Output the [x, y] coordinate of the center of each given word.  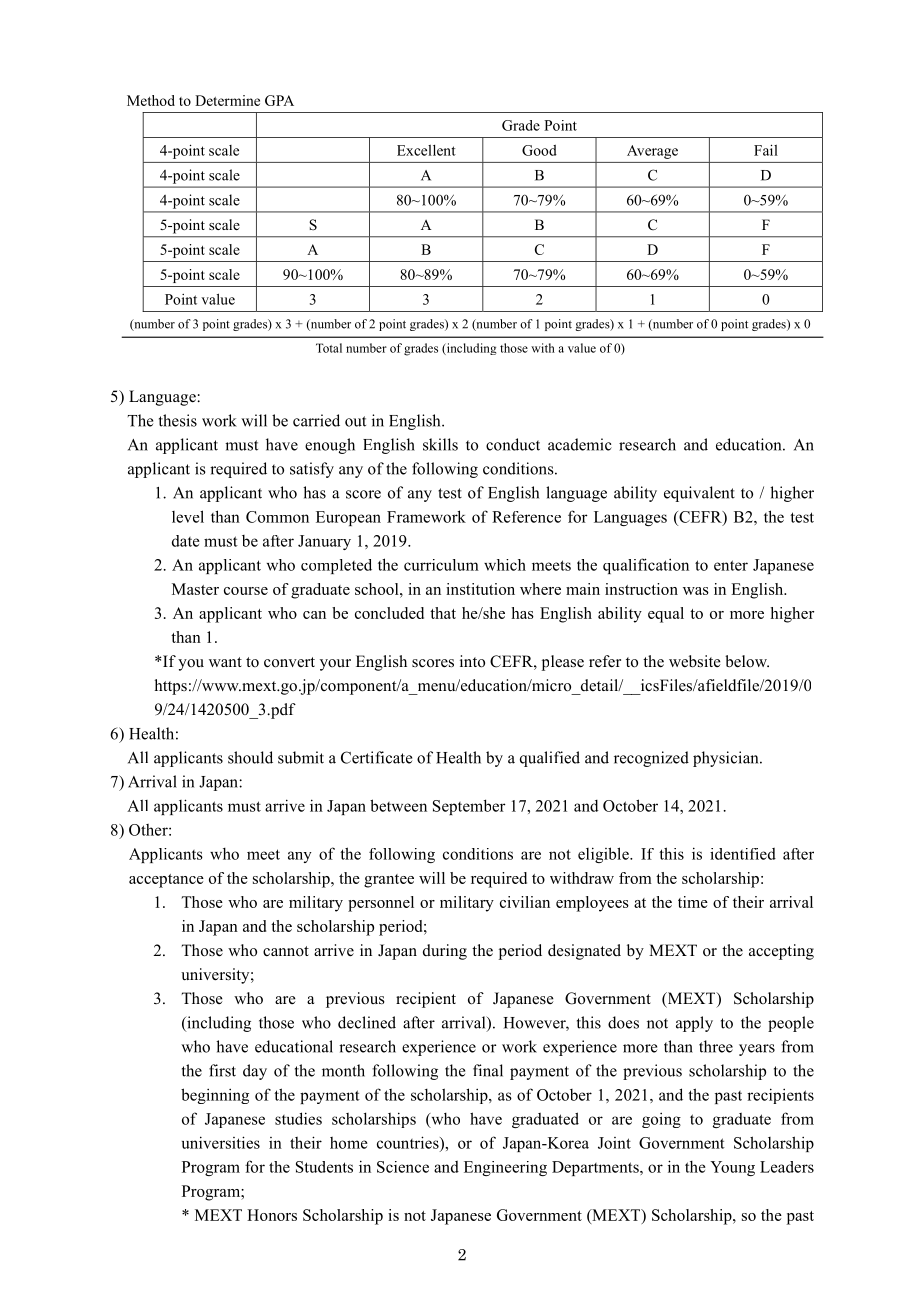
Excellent [426, 150]
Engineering [505, 1168]
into [472, 661]
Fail [766, 150]
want [225, 662]
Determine [227, 100]
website [695, 661]
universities [221, 1142]
